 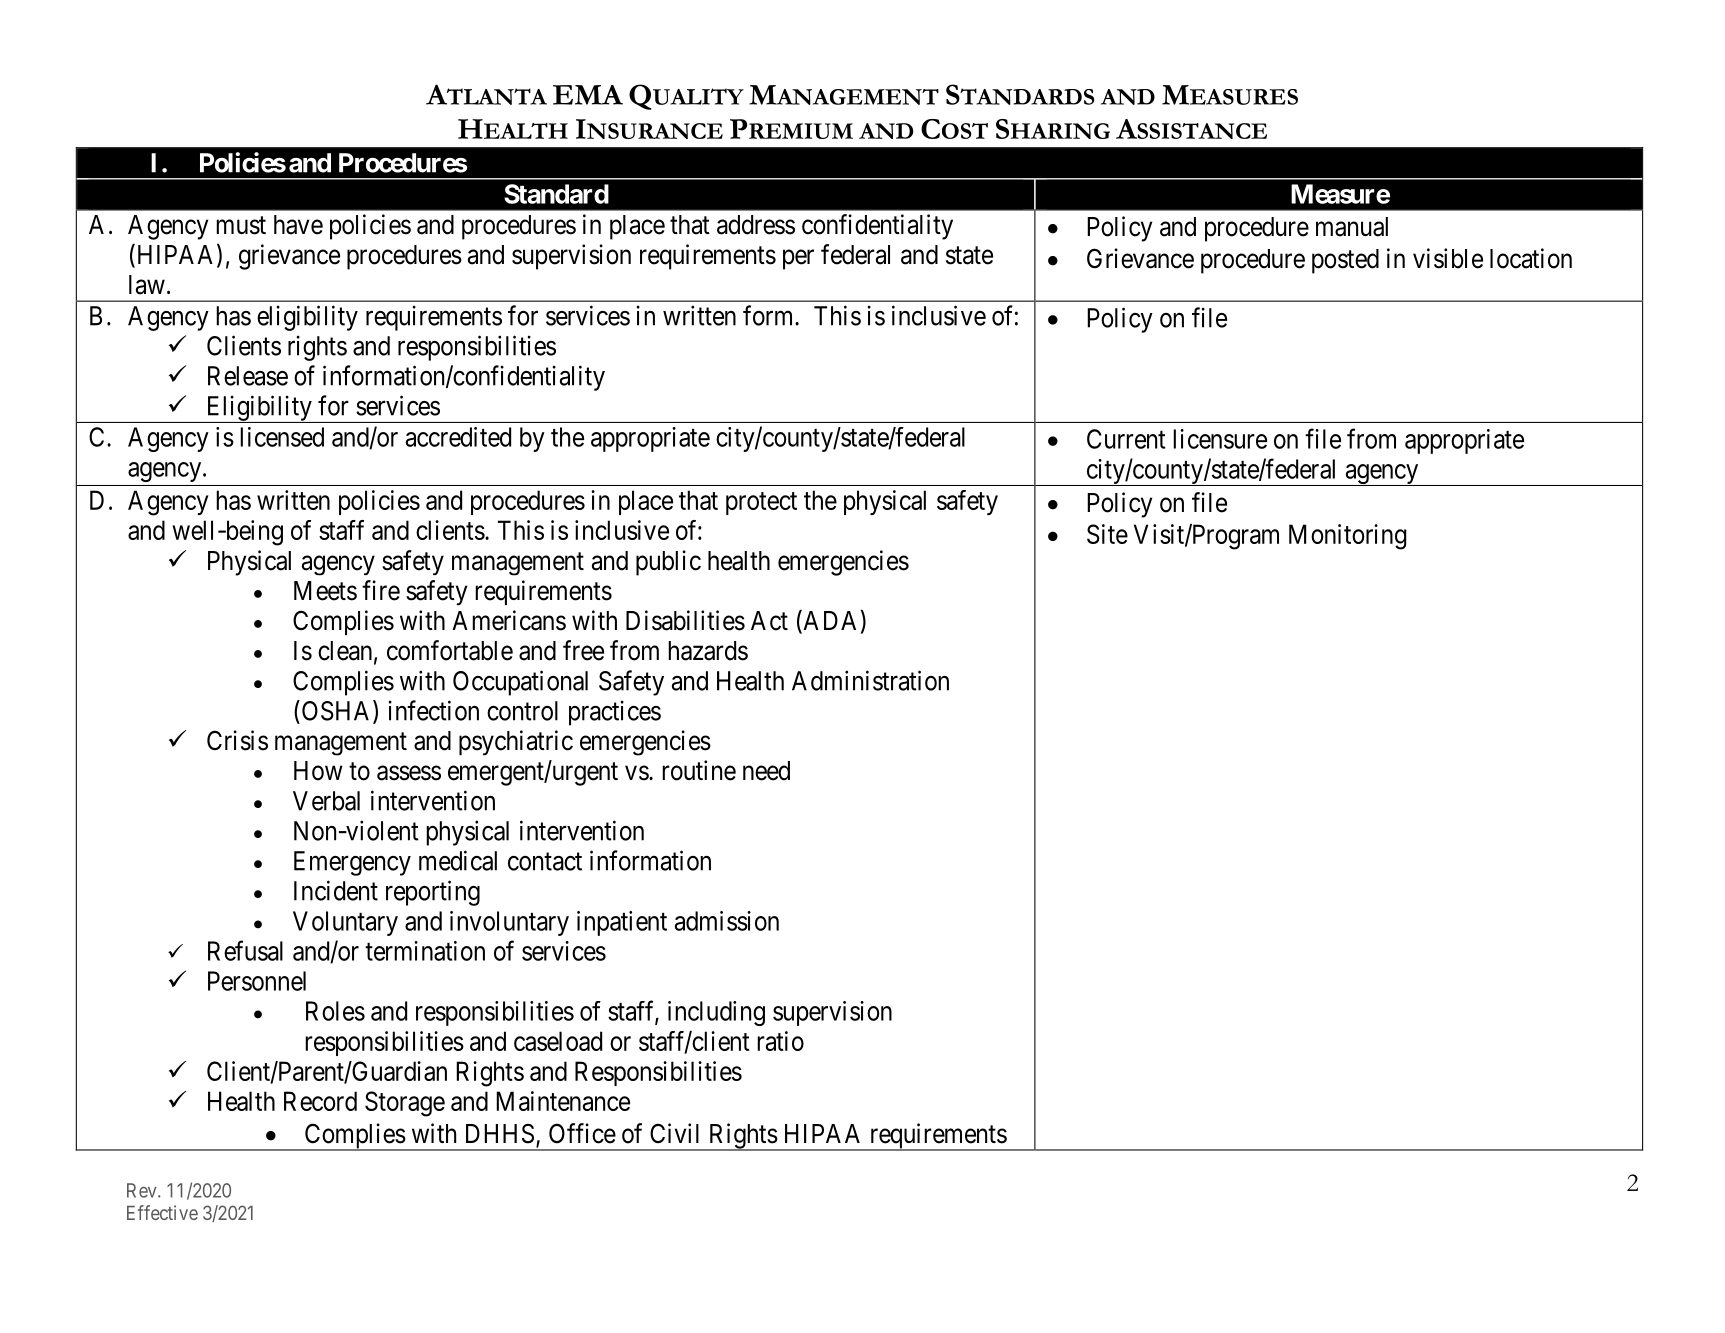 What do you see at coordinates (143, 1190) in the screenshot?
I see `Rev` at bounding box center [143, 1190].
